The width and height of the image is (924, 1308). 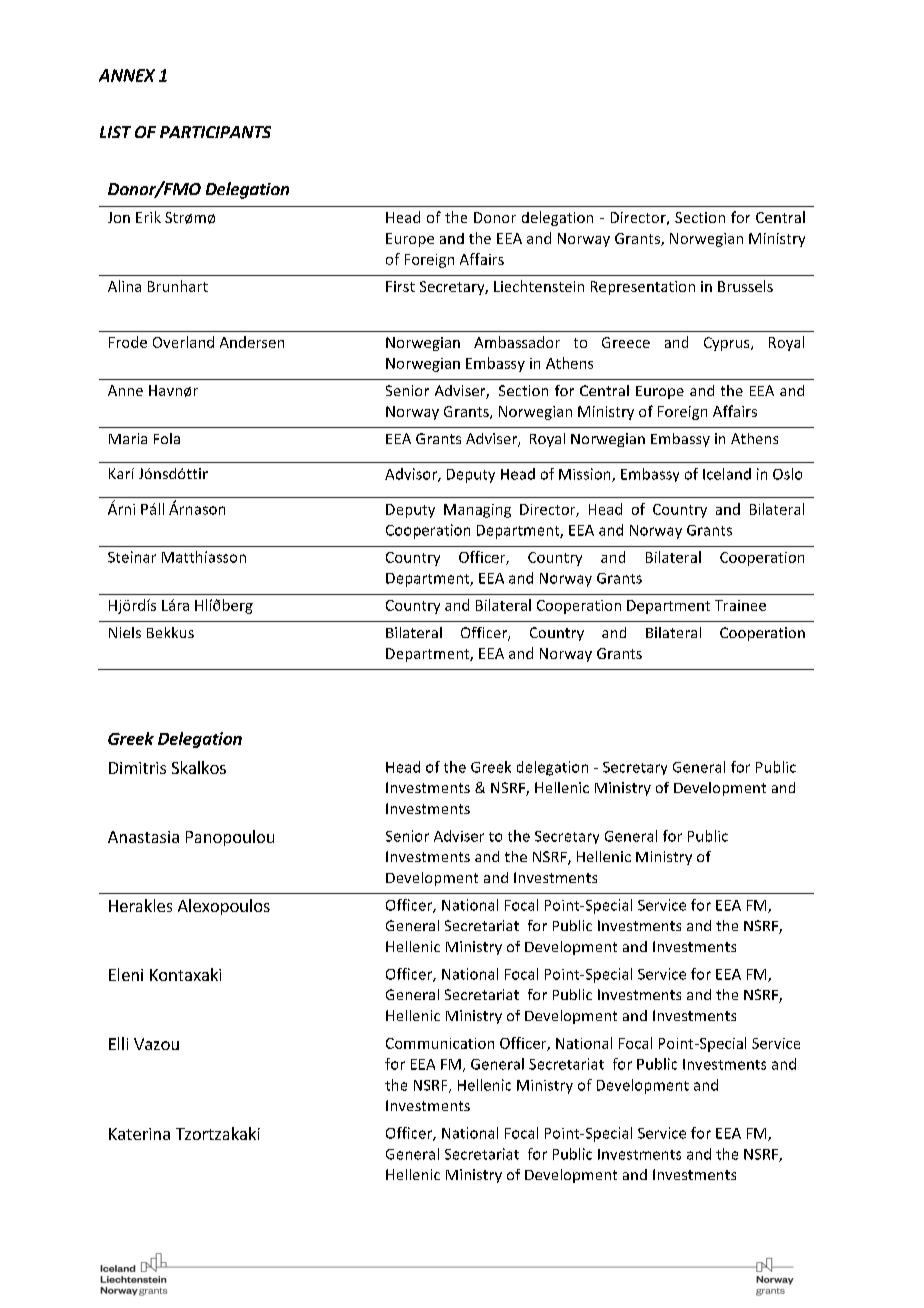 I want to click on Communication, so click(x=440, y=1043).
